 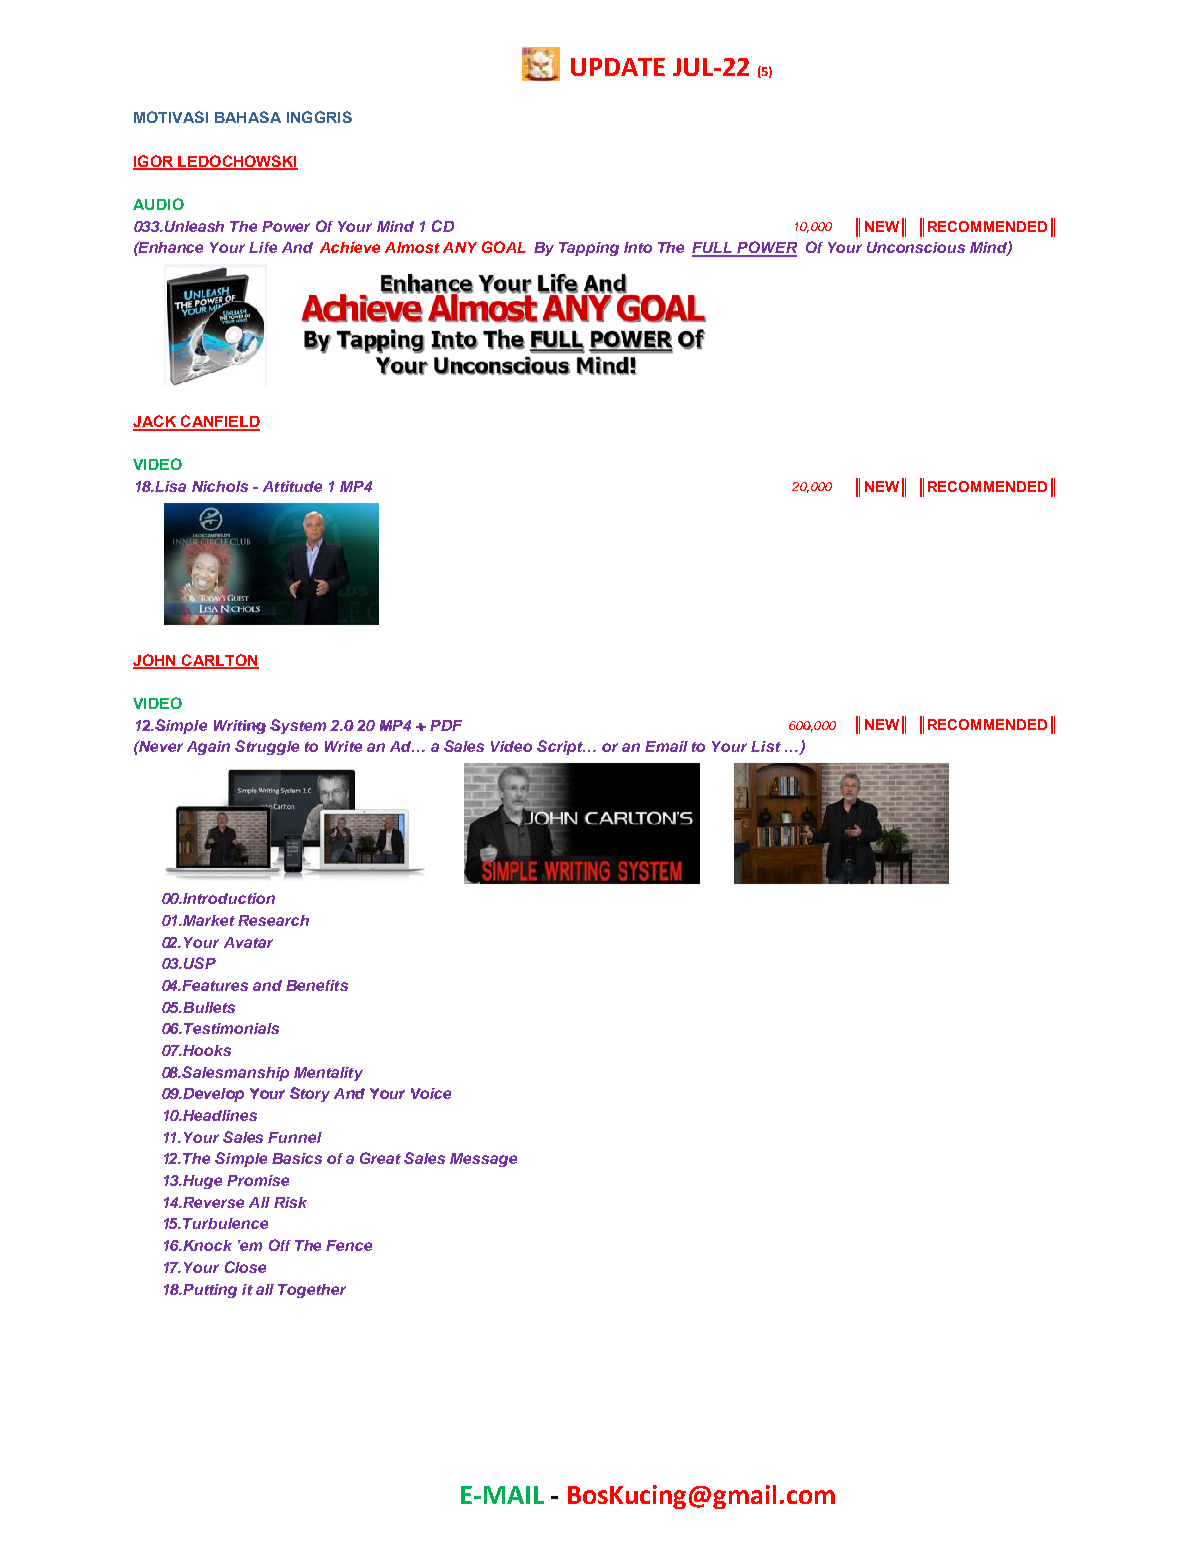 I want to click on CANFIELD, so click(x=219, y=422).
